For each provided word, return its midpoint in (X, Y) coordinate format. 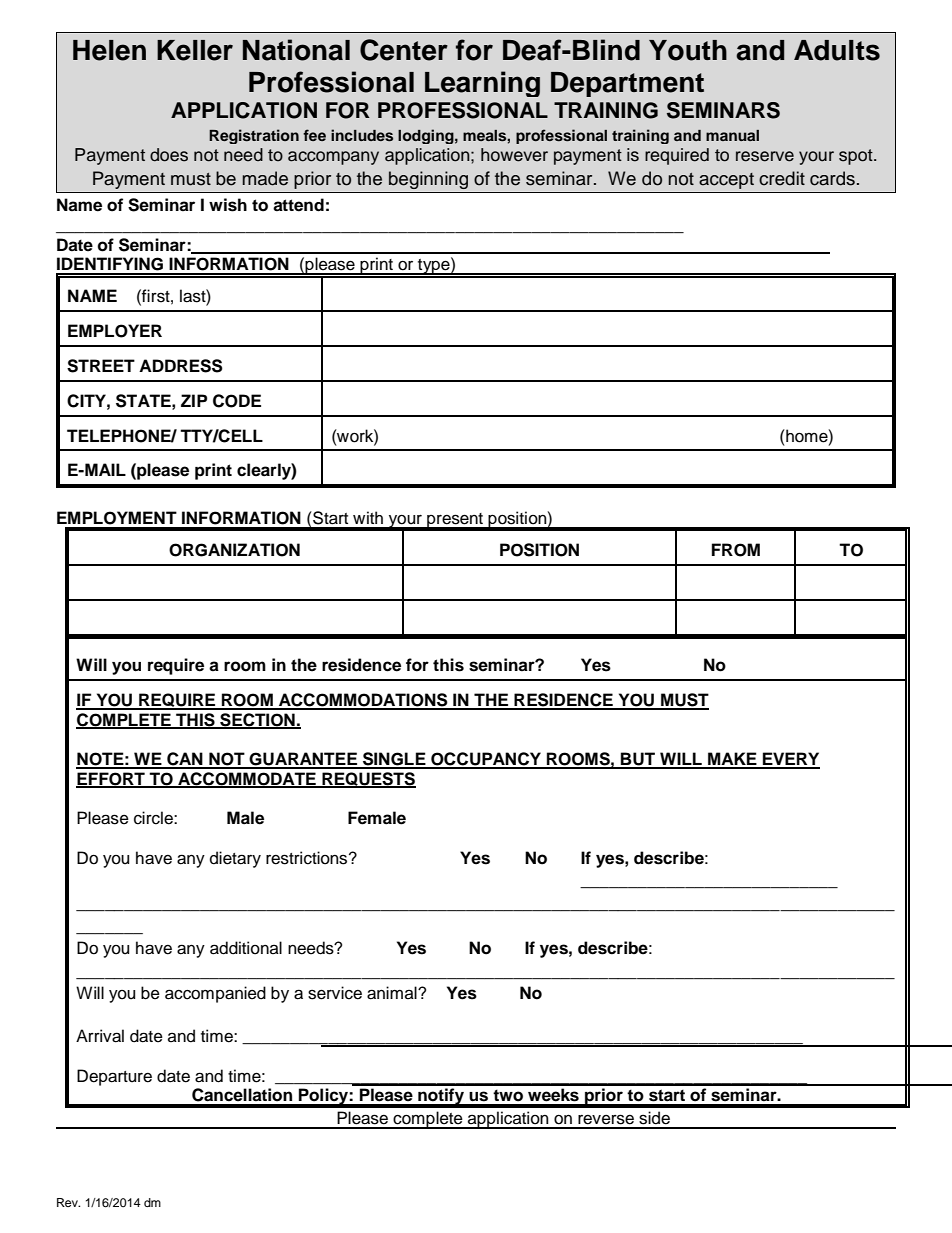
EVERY (790, 760)
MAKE (732, 760)
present (455, 521)
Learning (482, 84)
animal (393, 993)
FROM (736, 550)
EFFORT (111, 780)
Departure (114, 1077)
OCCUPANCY (486, 760)
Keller (195, 50)
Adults (837, 50)
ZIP (194, 400)
